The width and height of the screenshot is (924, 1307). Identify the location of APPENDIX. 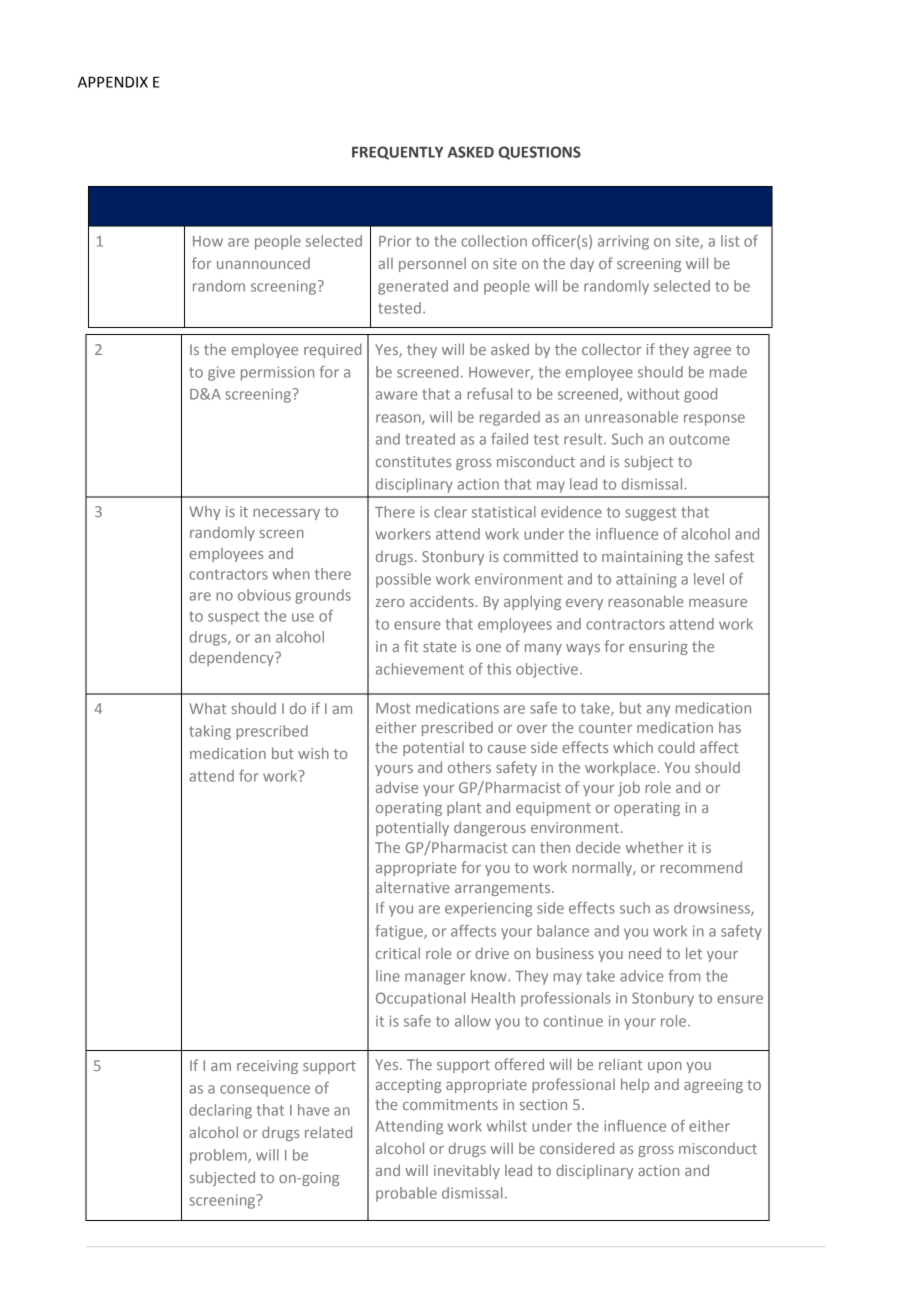
(113, 82).
